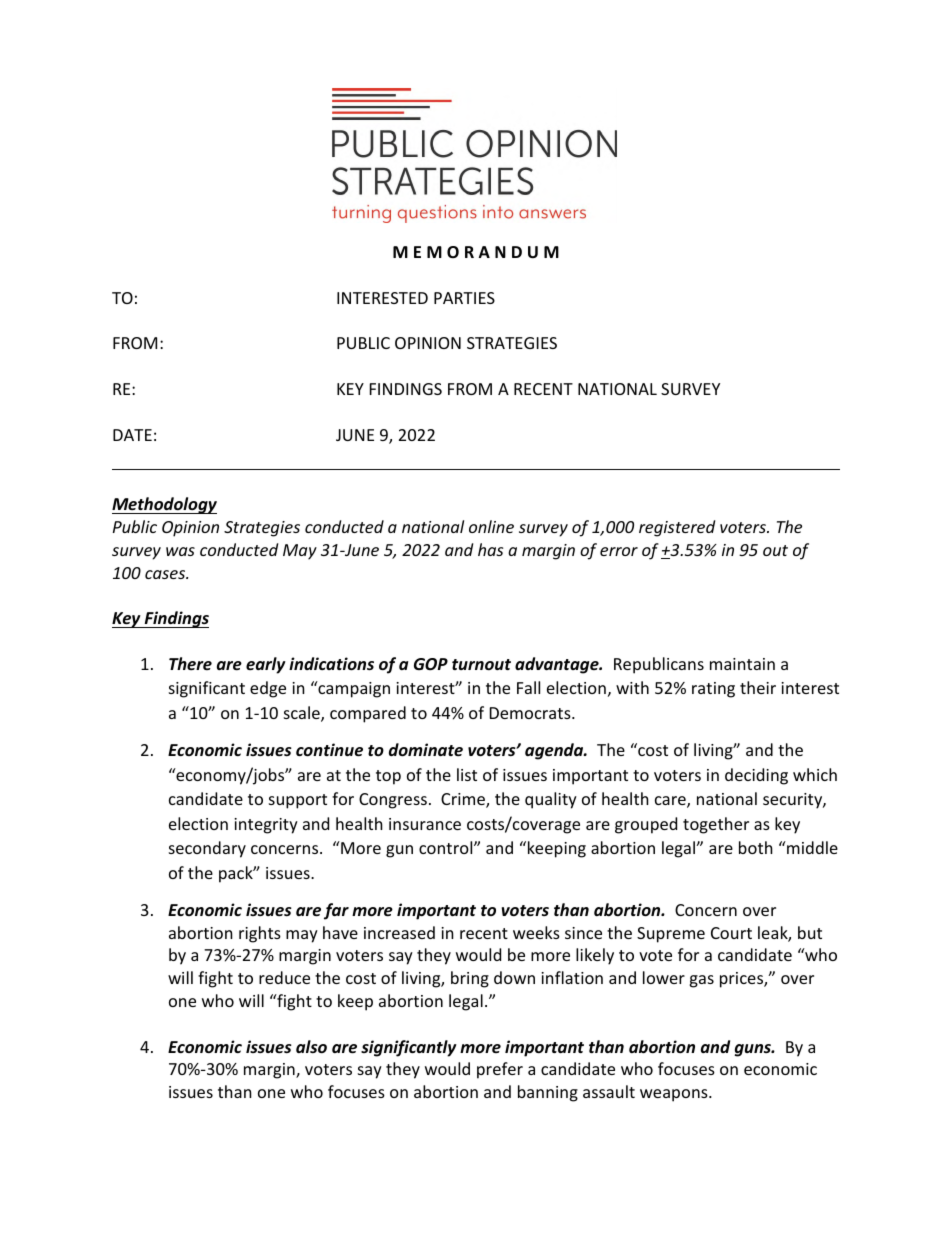 This screenshot has height=1233, width=952. What do you see at coordinates (311, 1047) in the screenshot?
I see `also` at bounding box center [311, 1047].
